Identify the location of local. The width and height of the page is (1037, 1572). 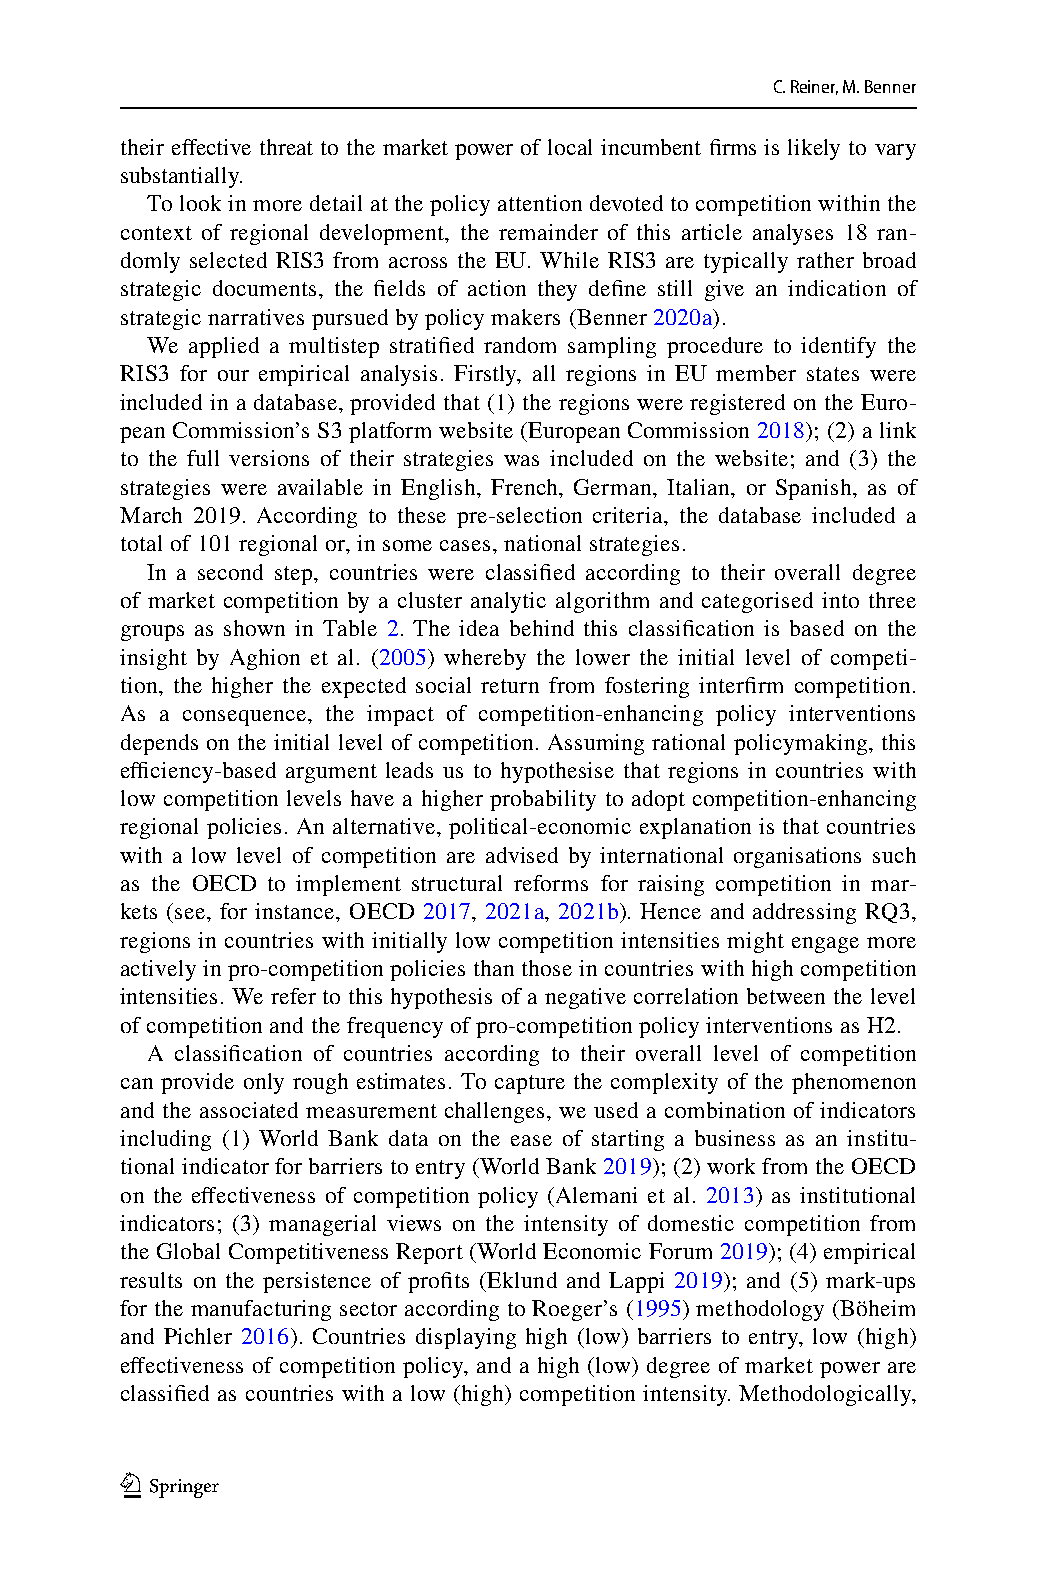
(570, 147).
